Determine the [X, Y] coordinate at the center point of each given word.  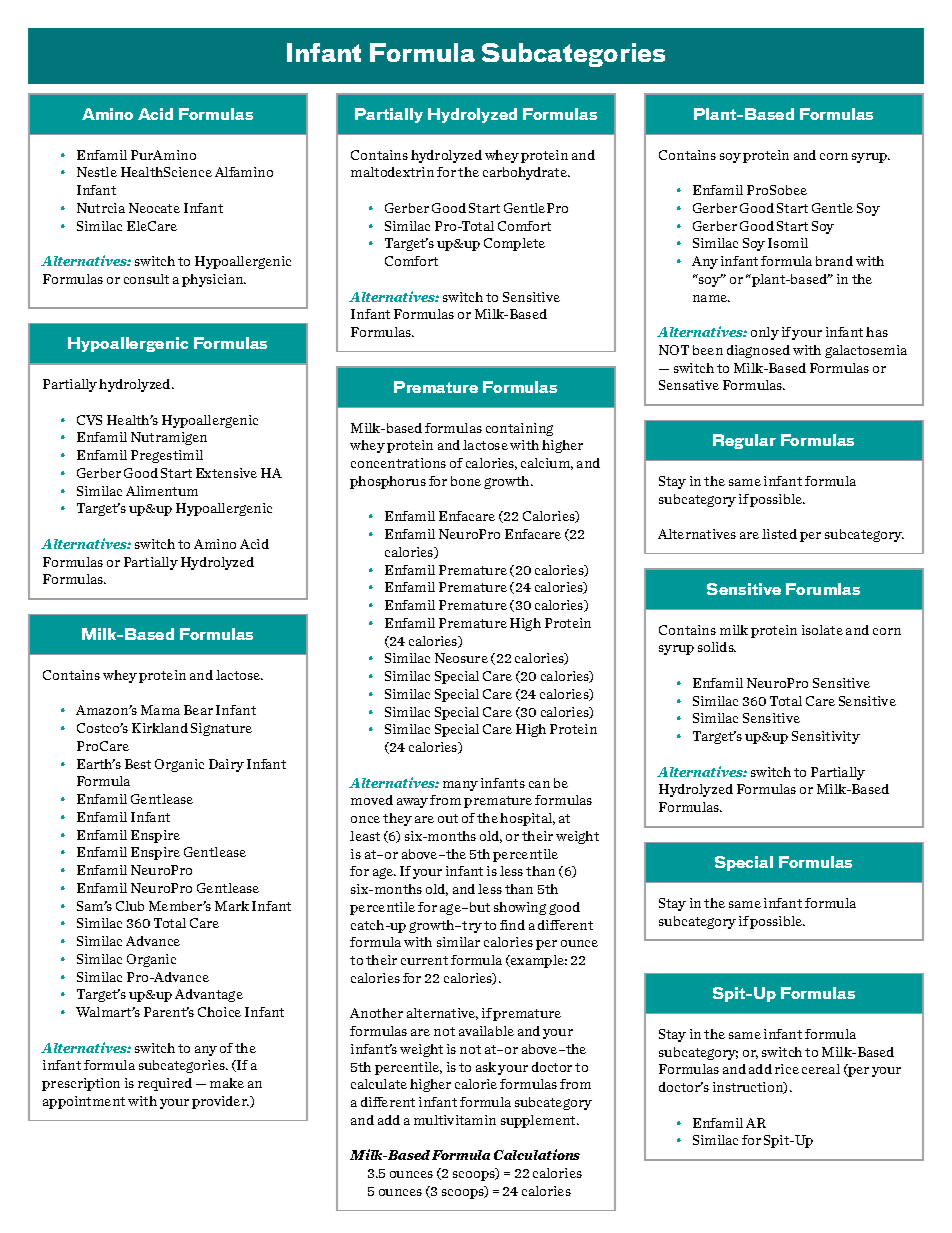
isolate [822, 630]
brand [834, 261]
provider [220, 1102]
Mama [160, 710]
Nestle [97, 172]
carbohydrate [526, 173]
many [460, 786]
